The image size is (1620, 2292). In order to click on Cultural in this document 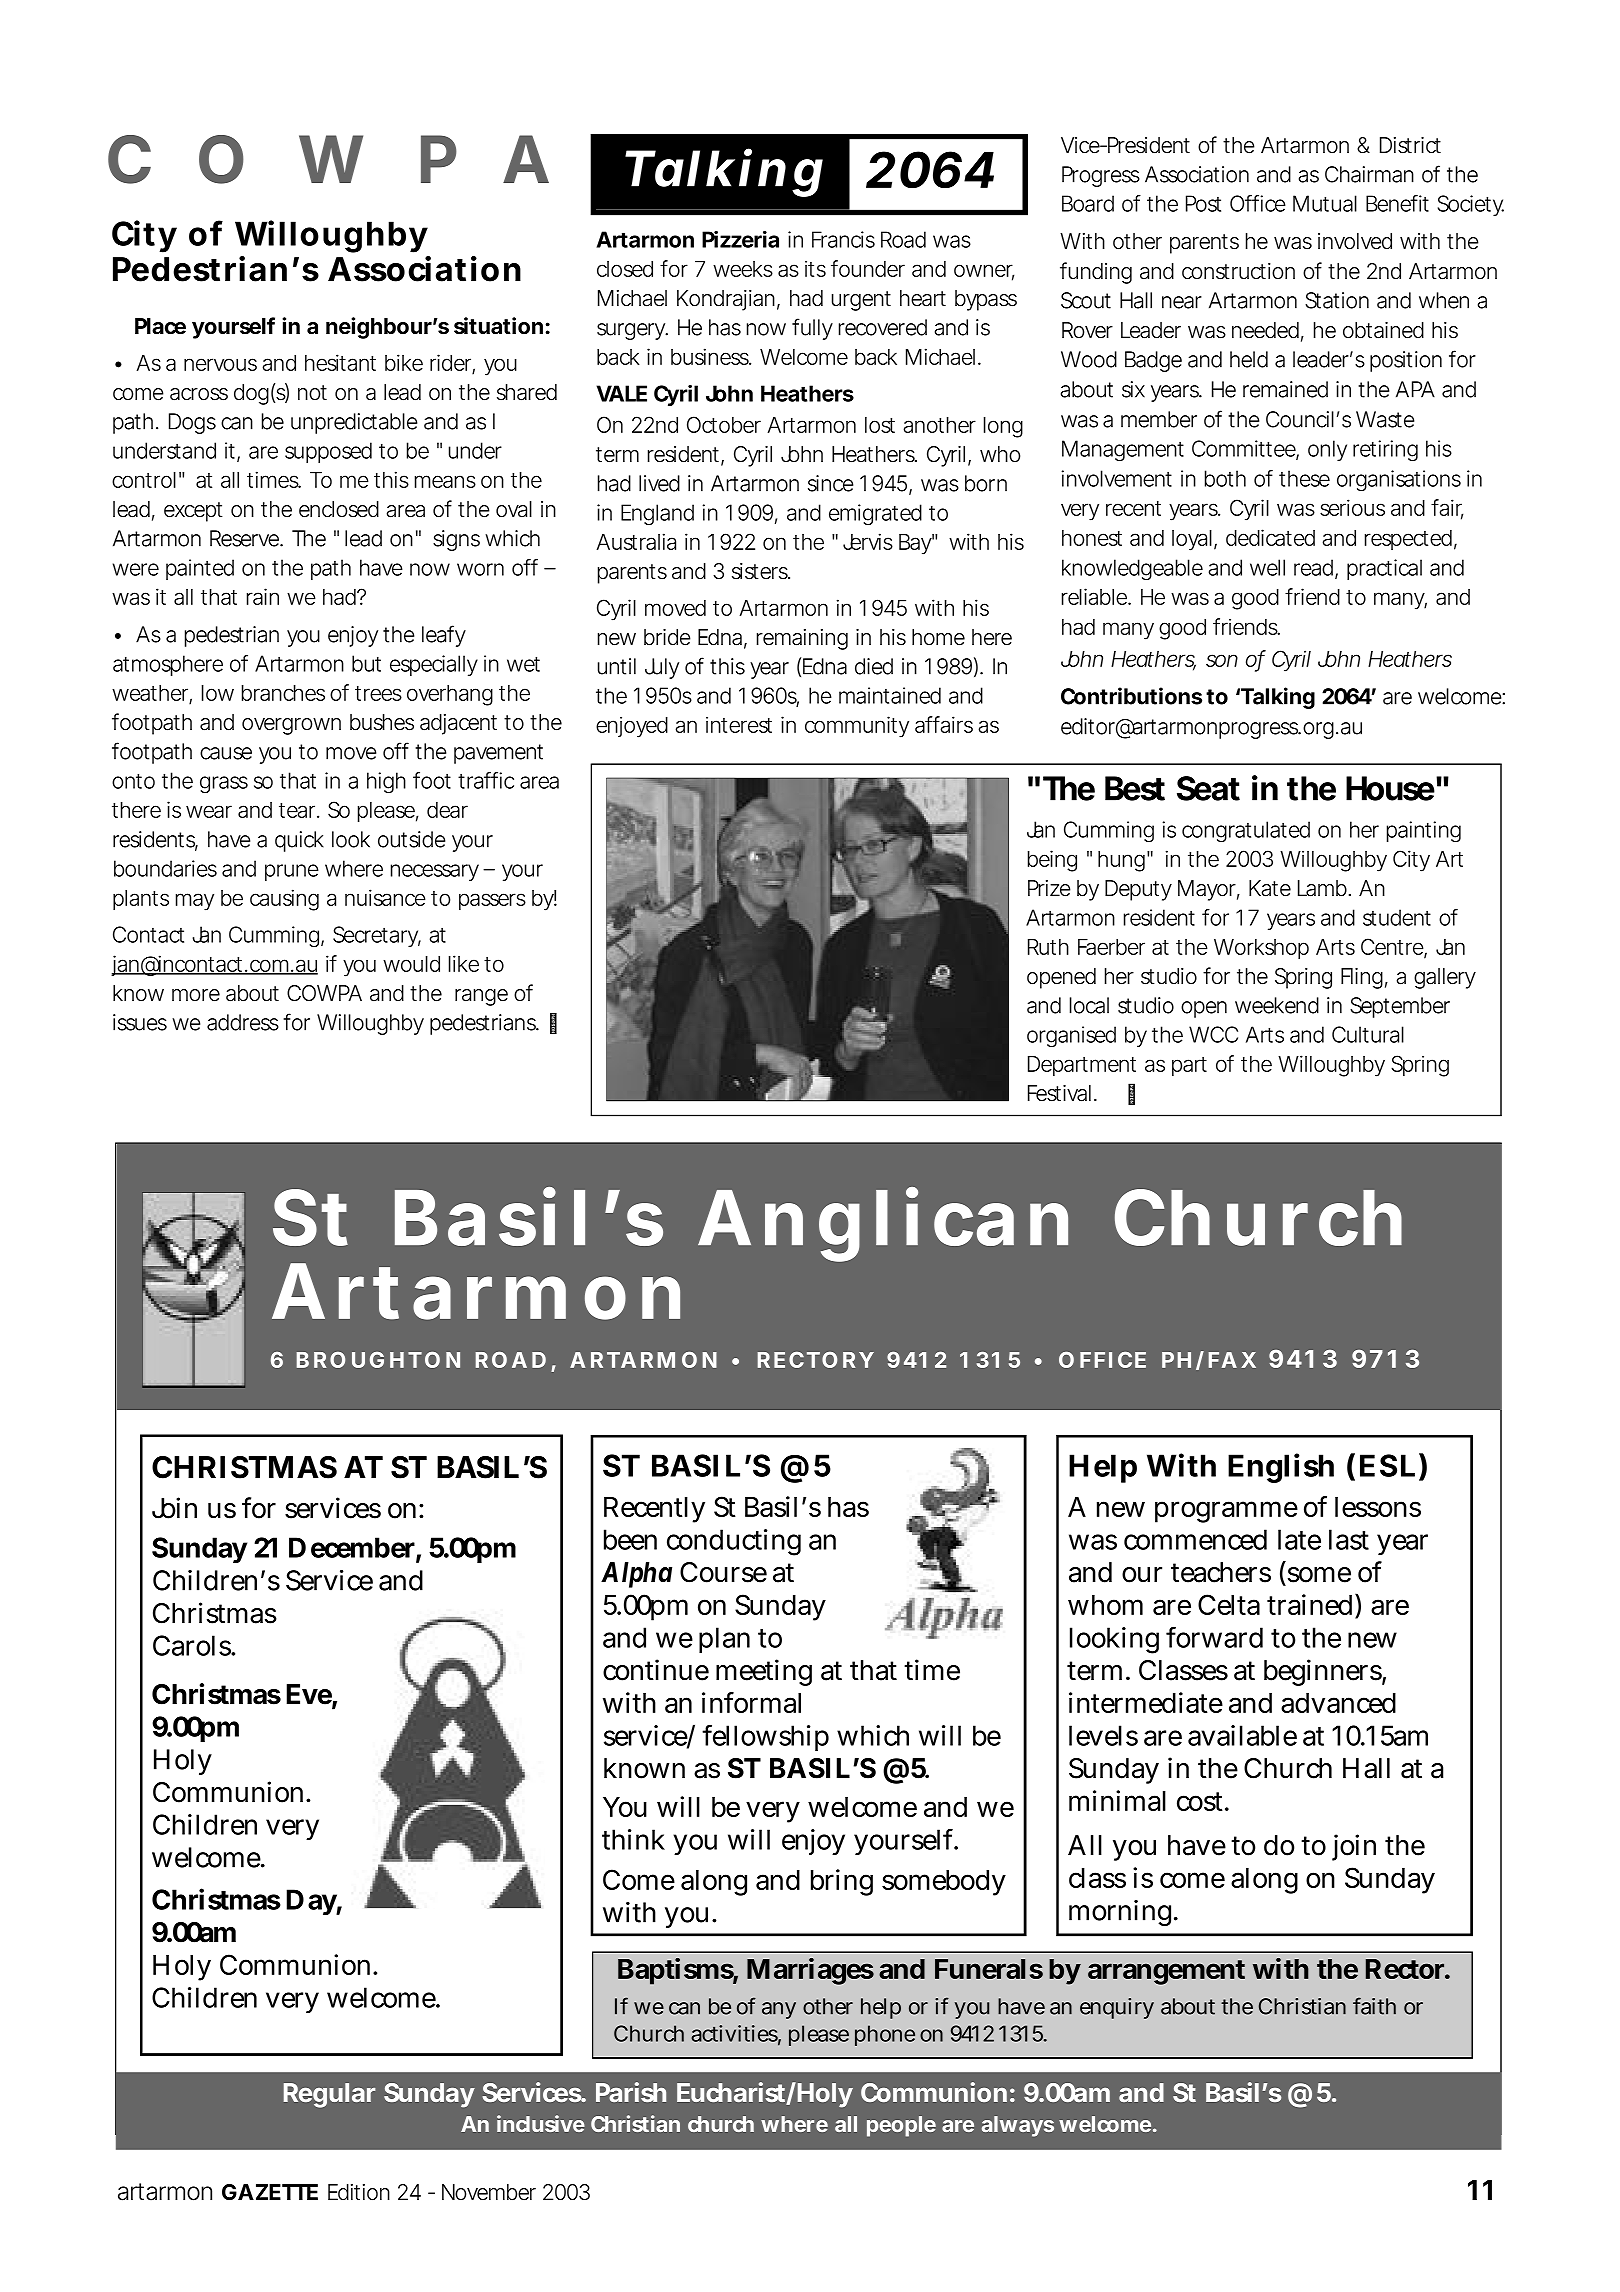, I will do `click(1368, 1034)`.
